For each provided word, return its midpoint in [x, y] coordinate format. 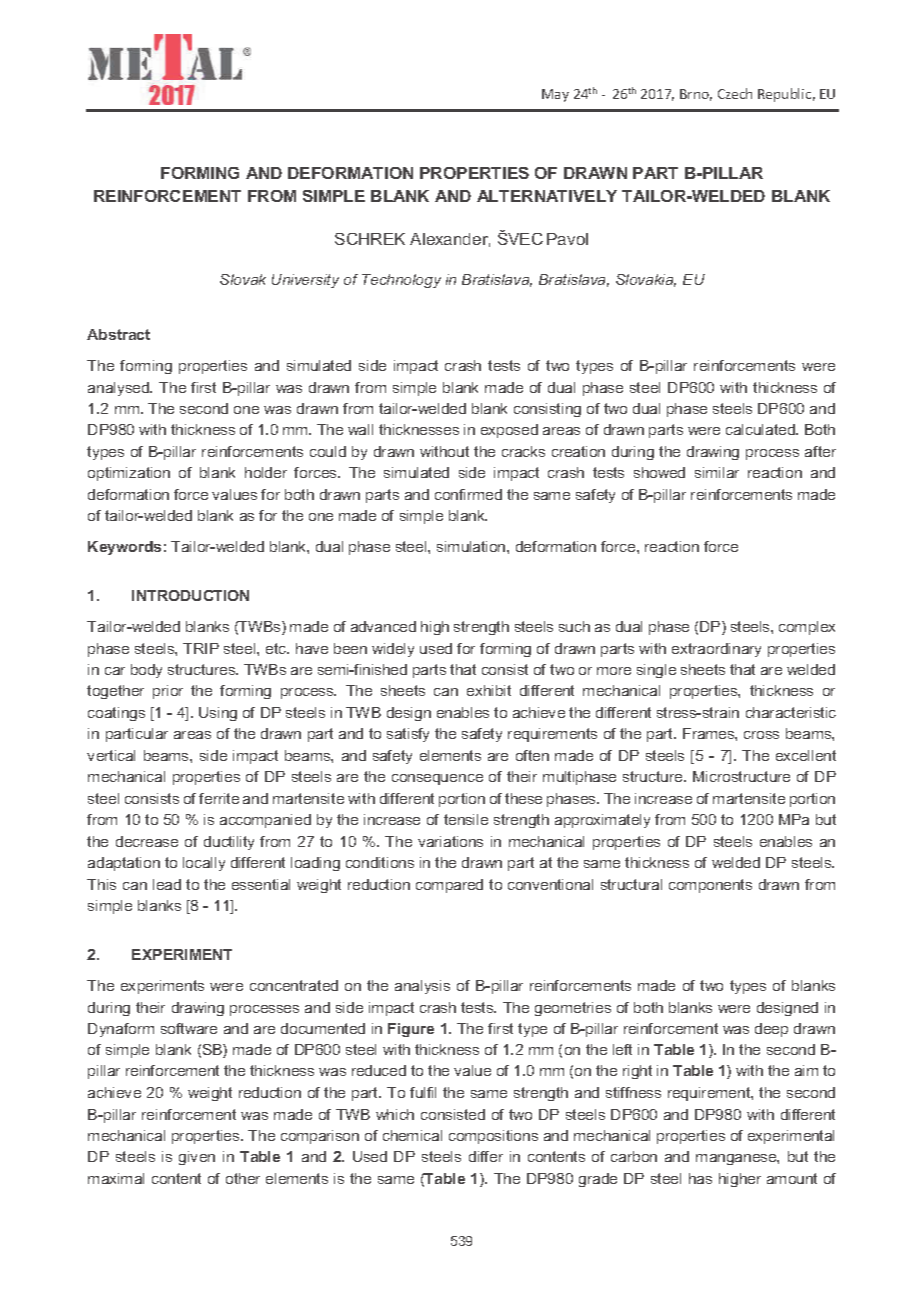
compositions [493, 1137]
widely [393, 650]
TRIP [201, 648]
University [305, 281]
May [555, 95]
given [197, 1158]
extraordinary [716, 650]
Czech [735, 93]
